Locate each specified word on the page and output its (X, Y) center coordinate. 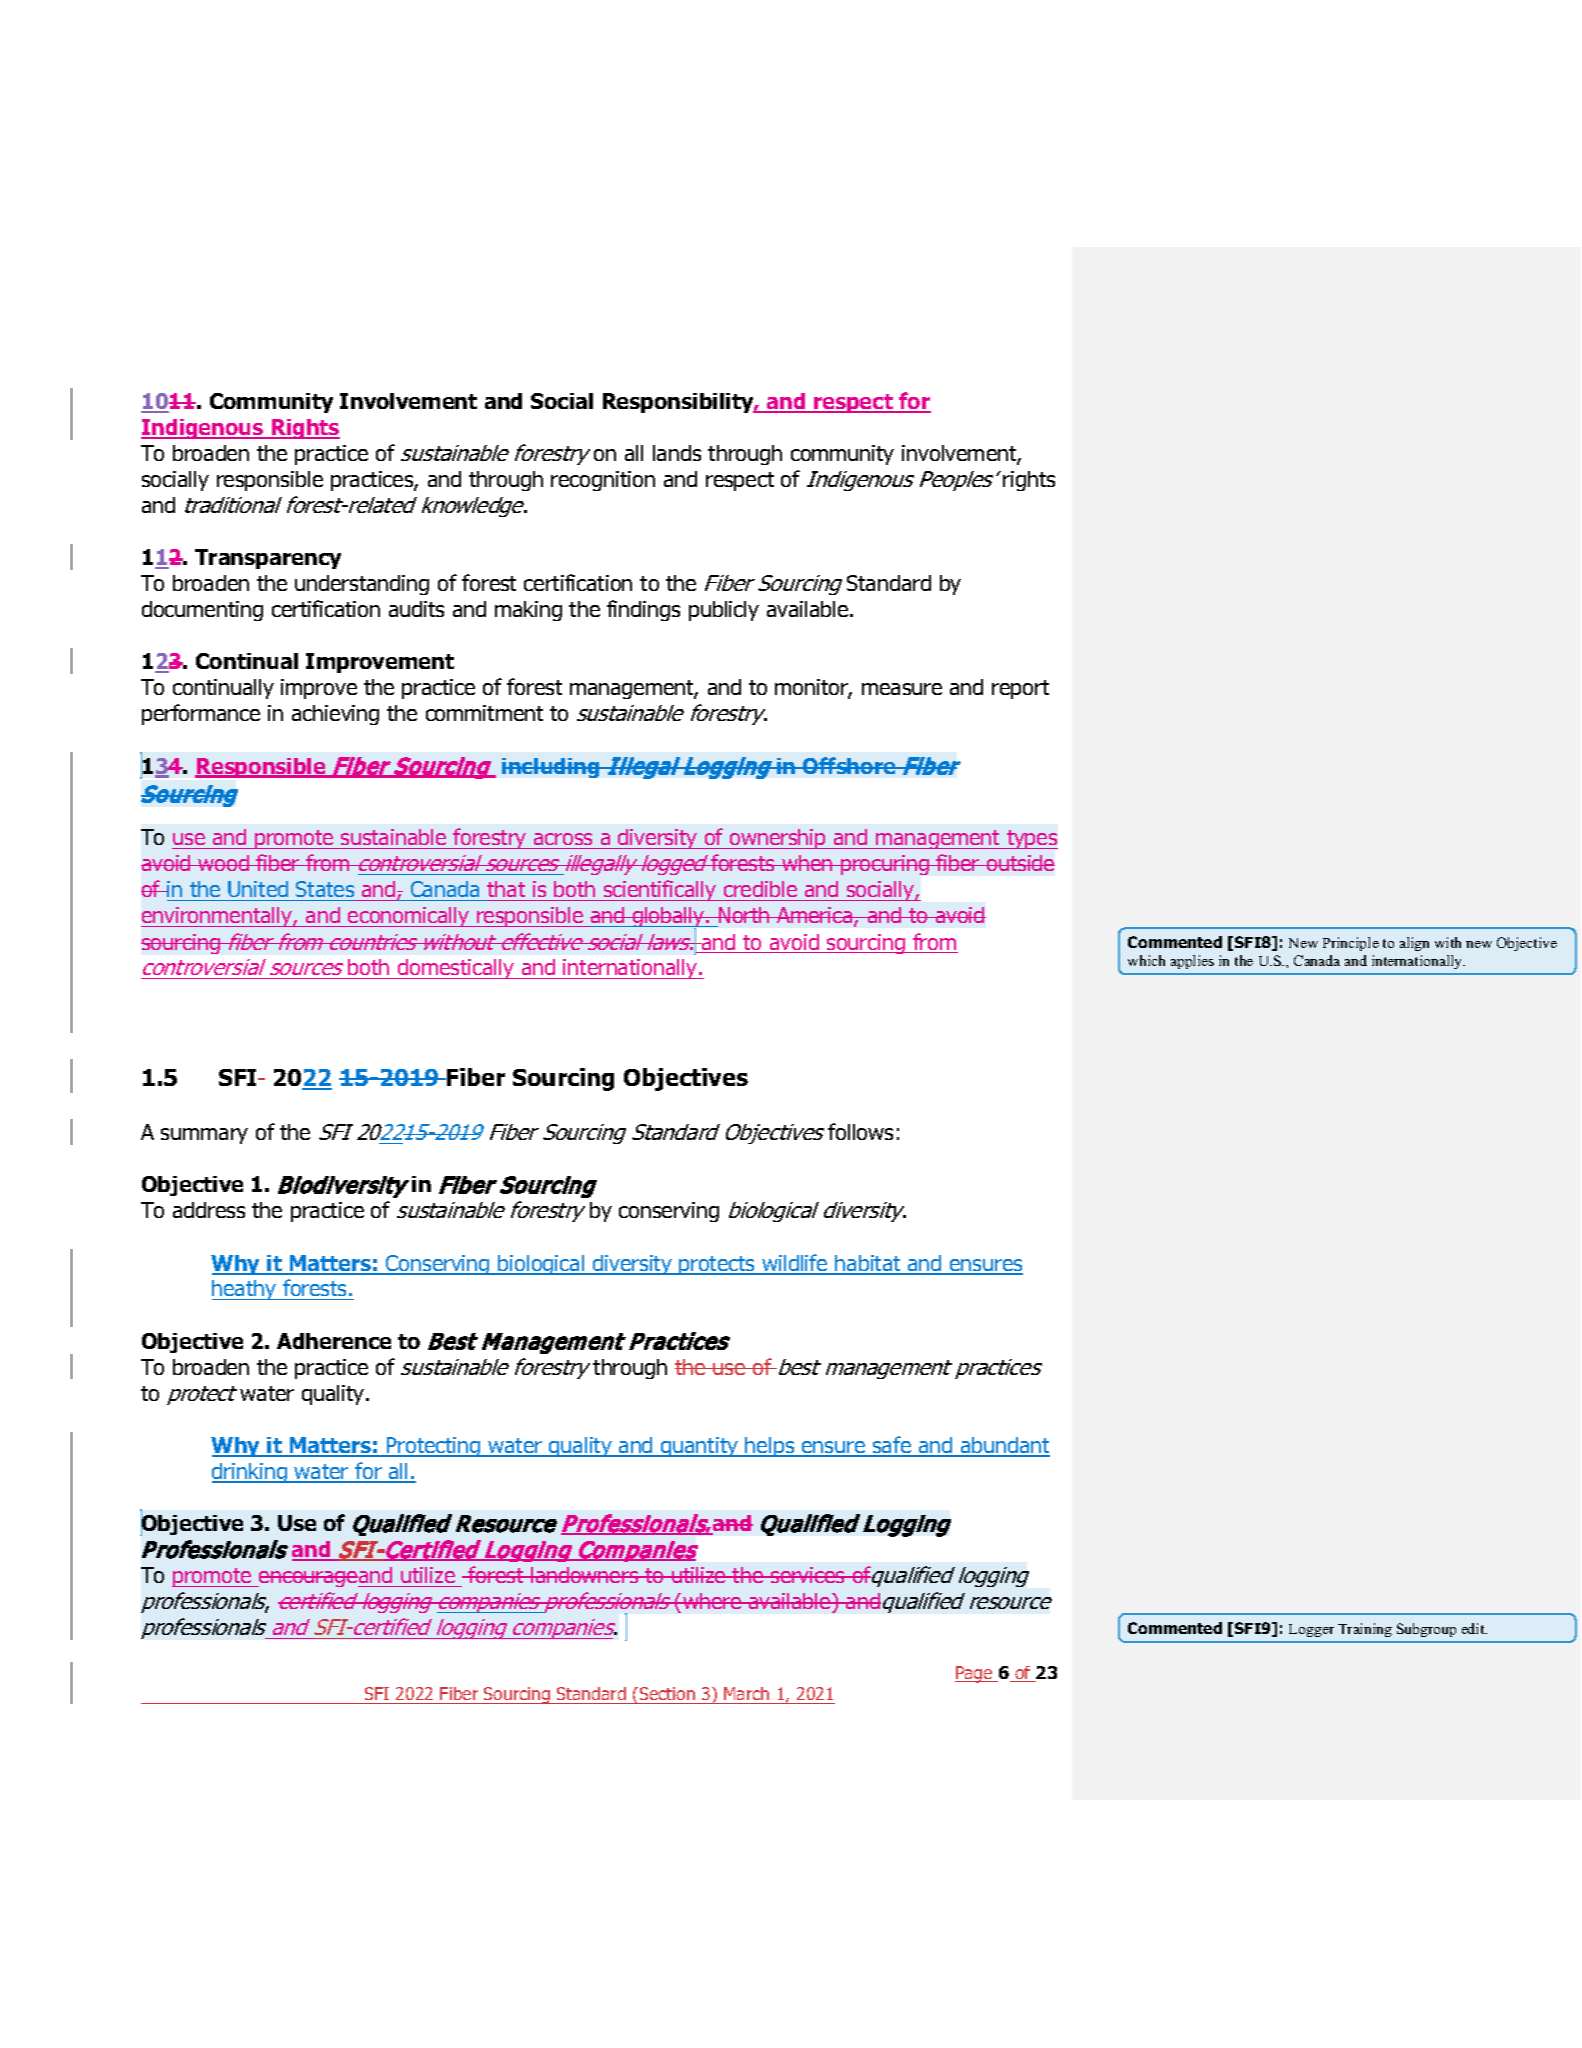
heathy (245, 1290)
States (325, 891)
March (747, 1695)
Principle (1351, 944)
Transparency (268, 559)
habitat (868, 1264)
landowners (585, 1575)
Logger (1311, 1630)
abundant (1004, 1446)
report (1020, 689)
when (807, 863)
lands (677, 453)
